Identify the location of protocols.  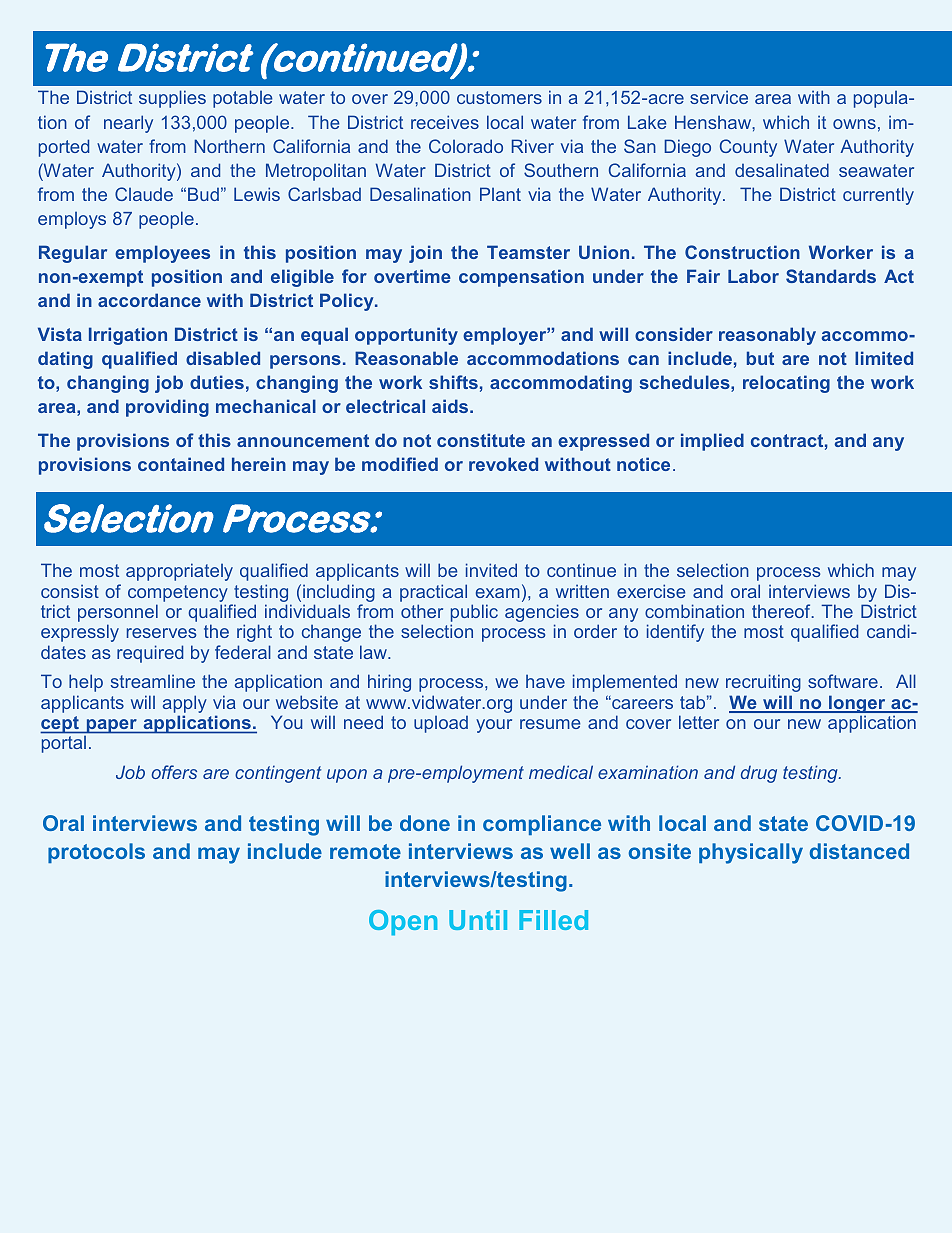
(96, 853).
